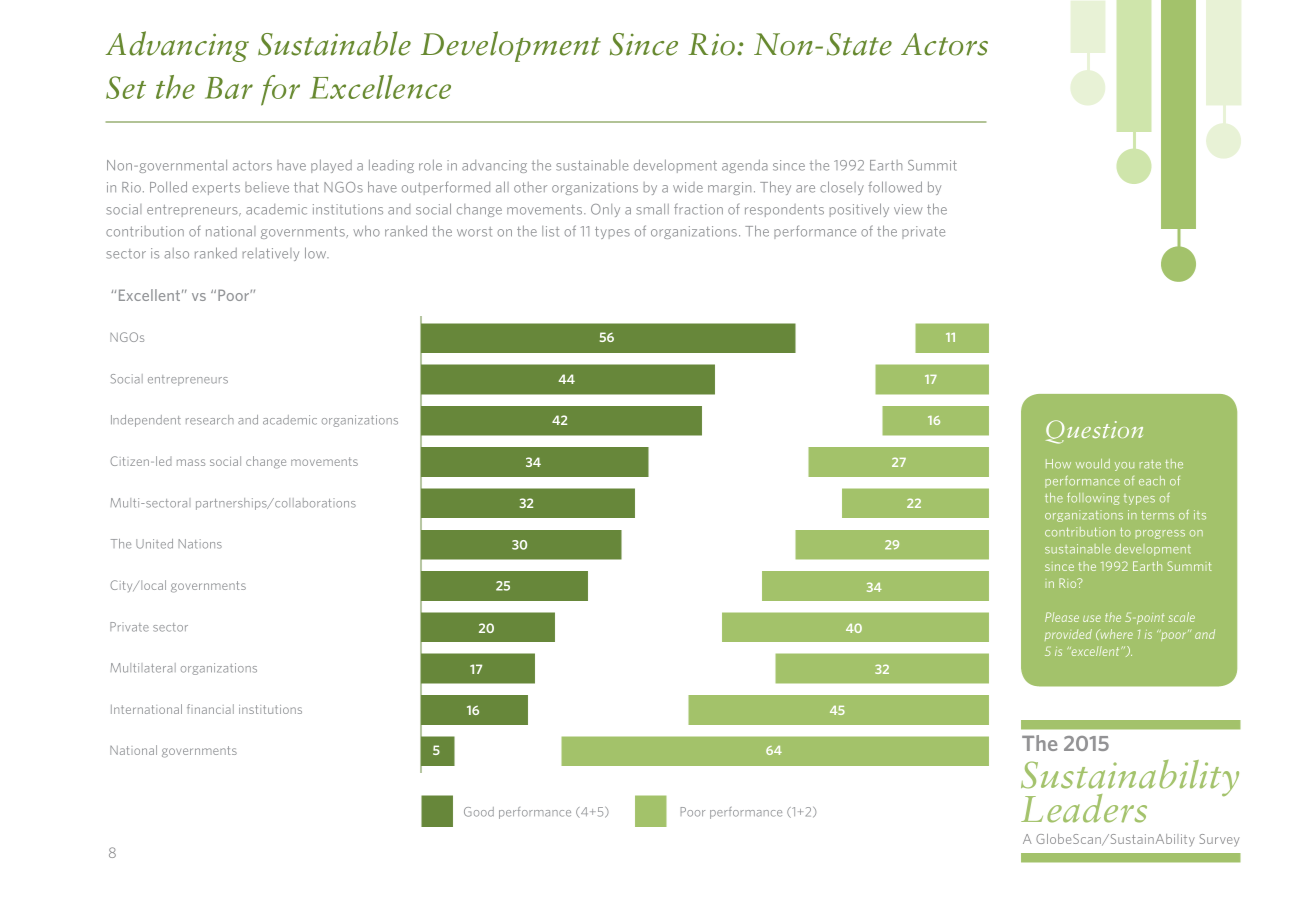 The width and height of the document is (1308, 924). Describe the element at coordinates (1094, 432) in the document. I see `Question` at that location.
